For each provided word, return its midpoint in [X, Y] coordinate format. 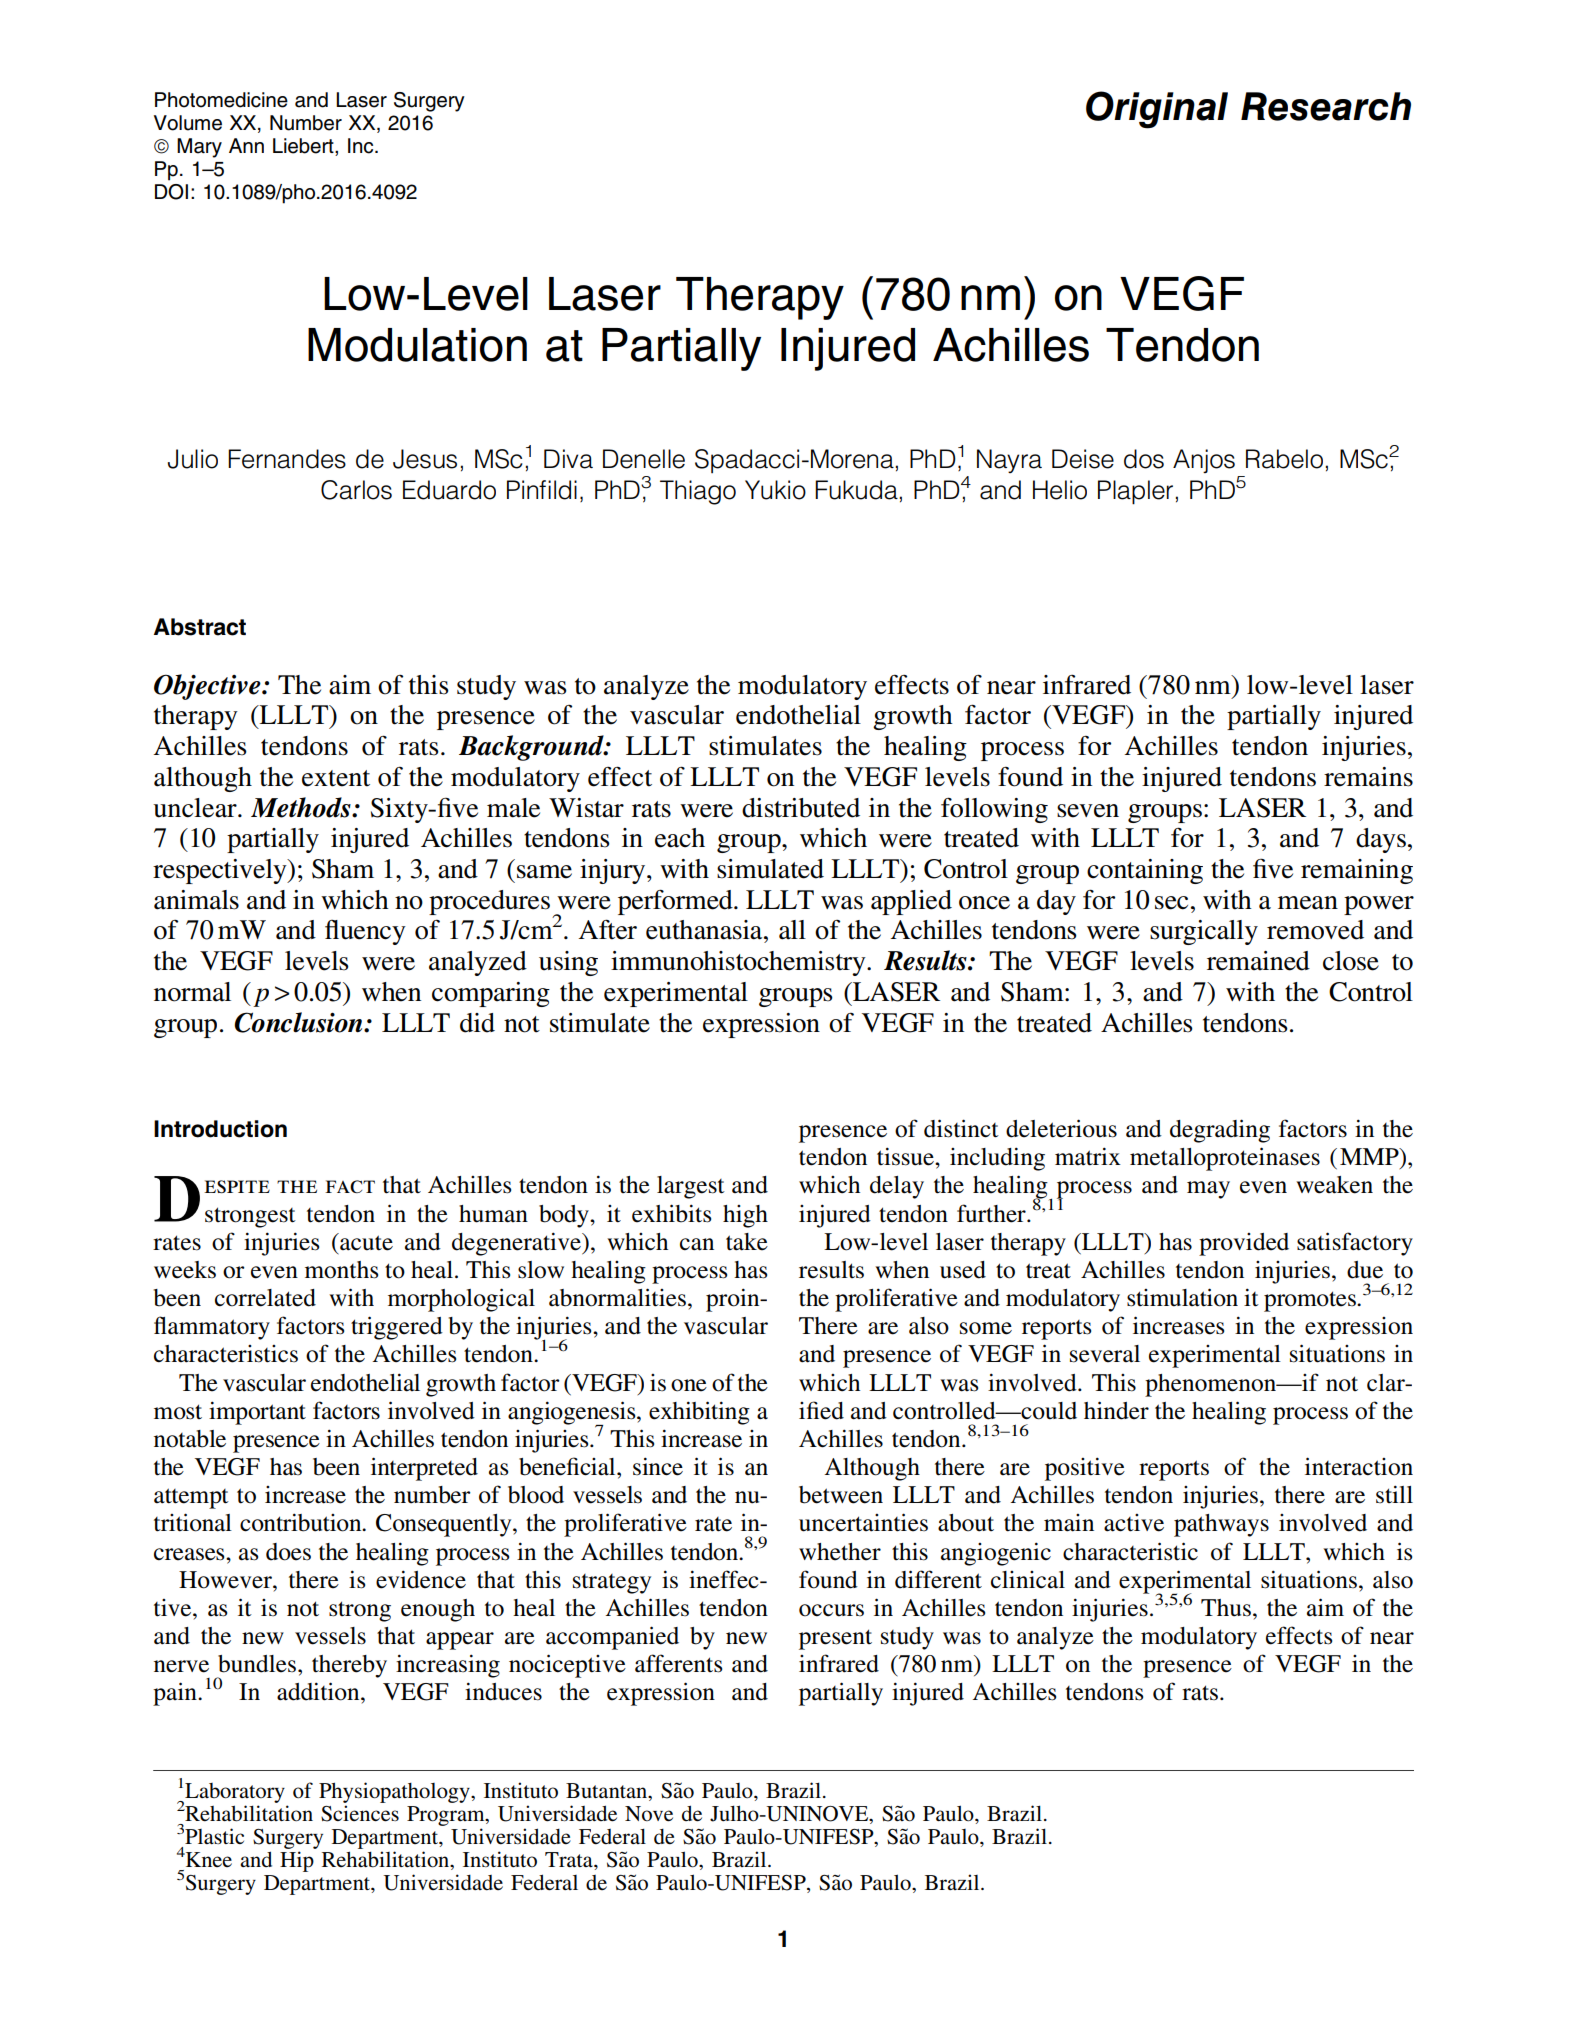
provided [1244, 1244]
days [1381, 840]
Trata [570, 1859]
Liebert [304, 147]
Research [1326, 106]
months [341, 1270]
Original [1157, 110]
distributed [801, 808]
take [747, 1242]
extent [336, 778]
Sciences [360, 1813]
